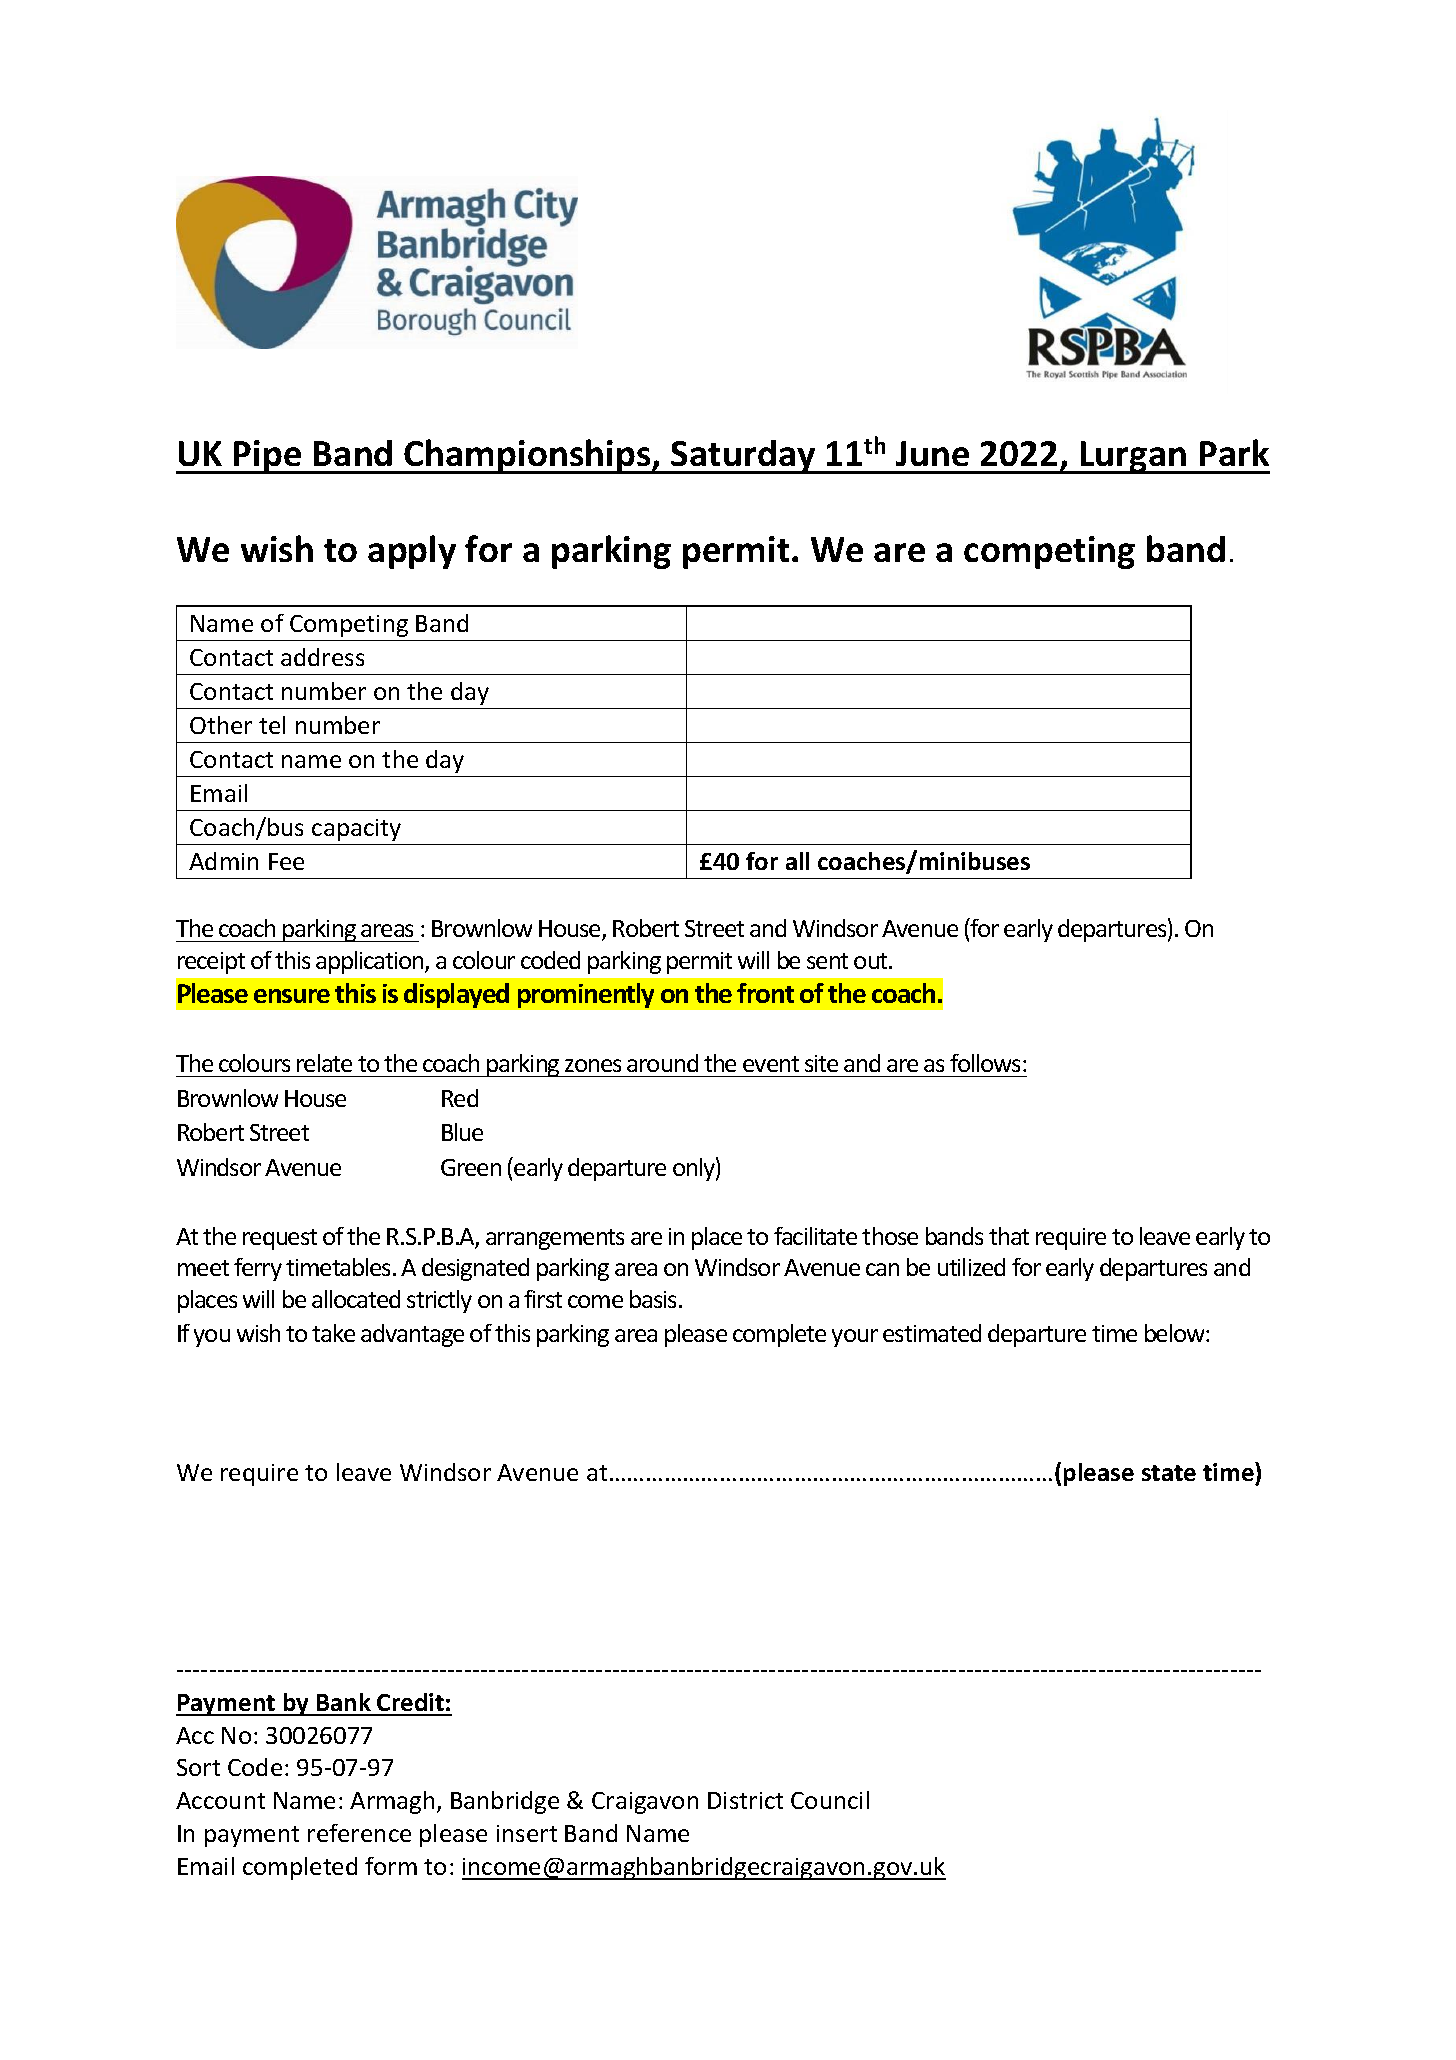 This screenshot has height=2060, width=1456. What do you see at coordinates (872, 961) in the screenshot?
I see `out` at bounding box center [872, 961].
